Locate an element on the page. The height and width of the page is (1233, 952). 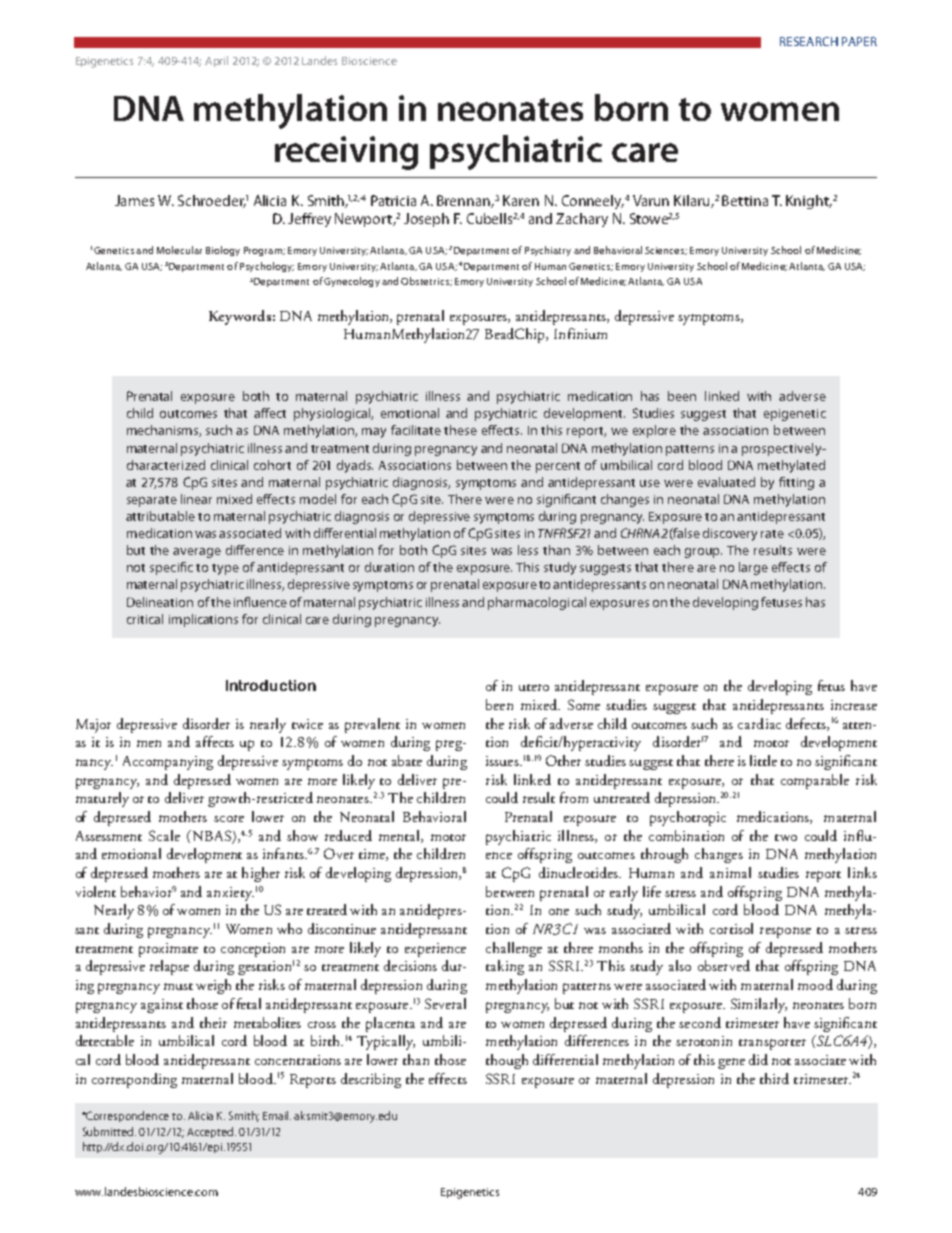
these is located at coordinates (460, 430).
